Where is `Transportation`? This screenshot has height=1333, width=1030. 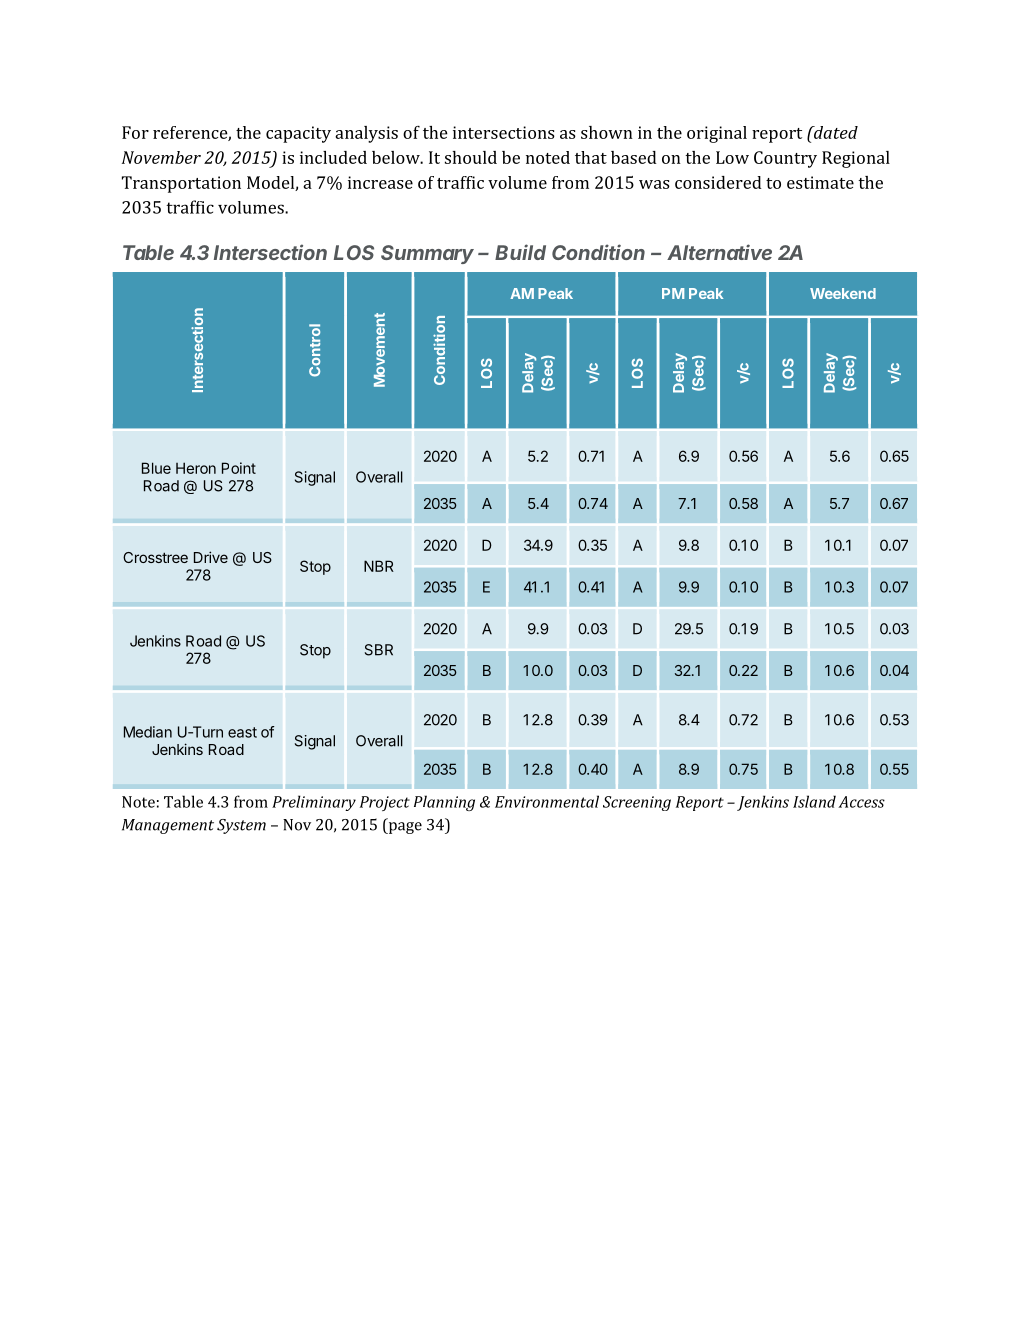
Transportation is located at coordinates (181, 184).
